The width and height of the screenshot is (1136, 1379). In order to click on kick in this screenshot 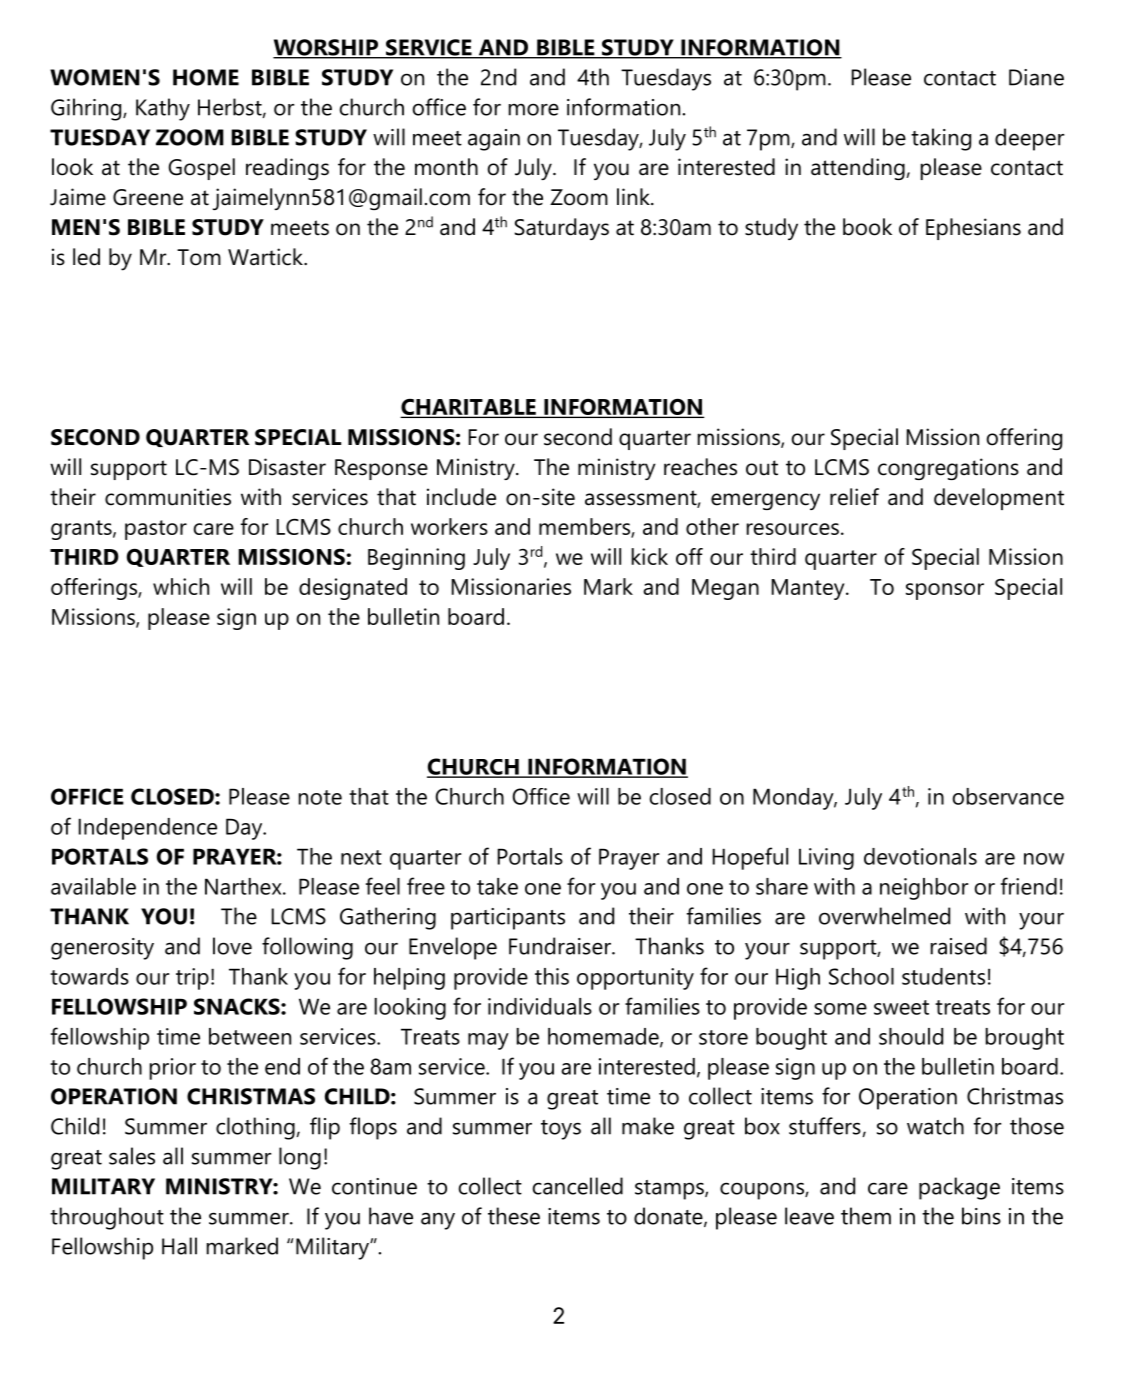, I will do `click(650, 556)`.
